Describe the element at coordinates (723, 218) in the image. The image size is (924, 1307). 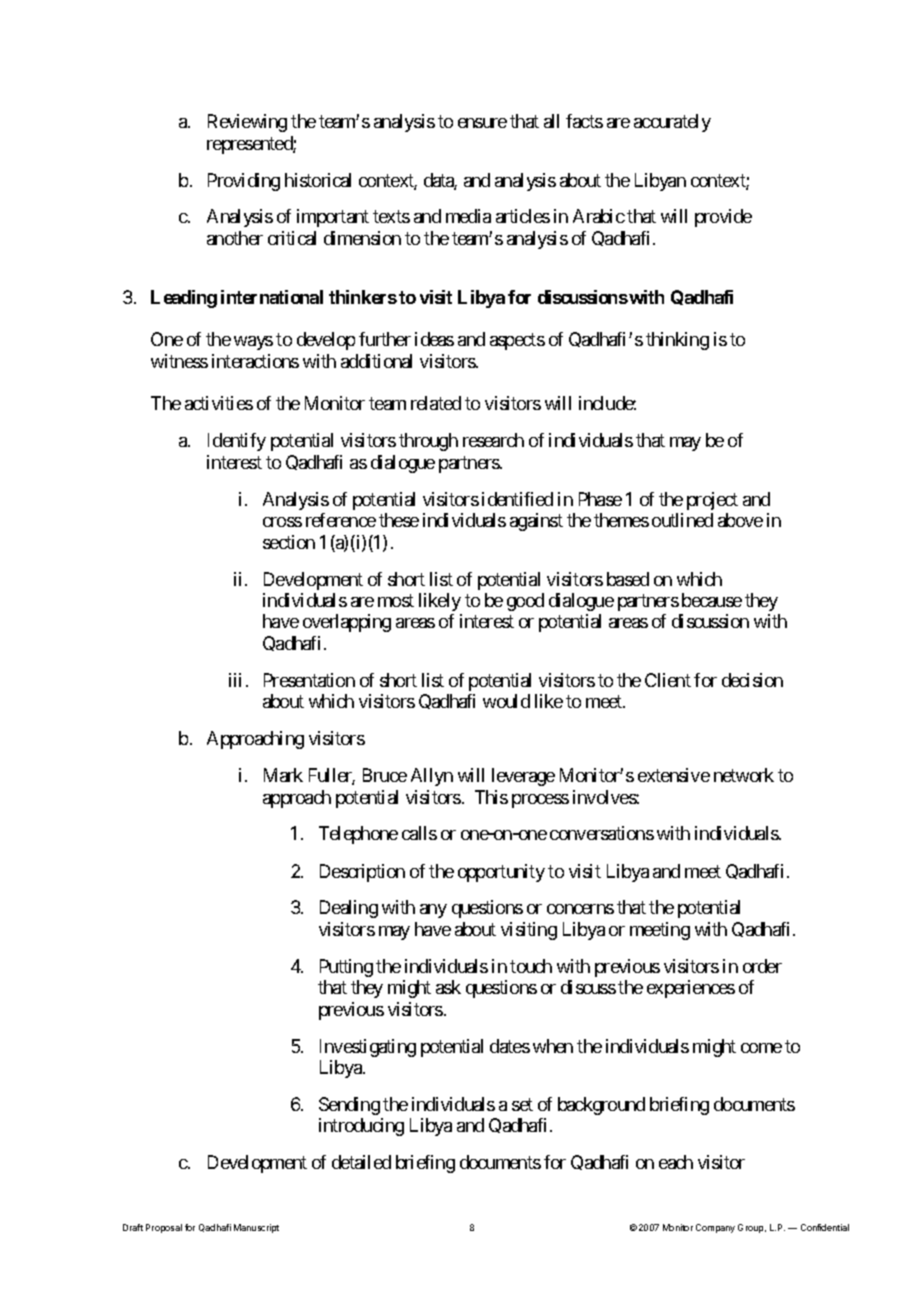
I see `provide` at that location.
